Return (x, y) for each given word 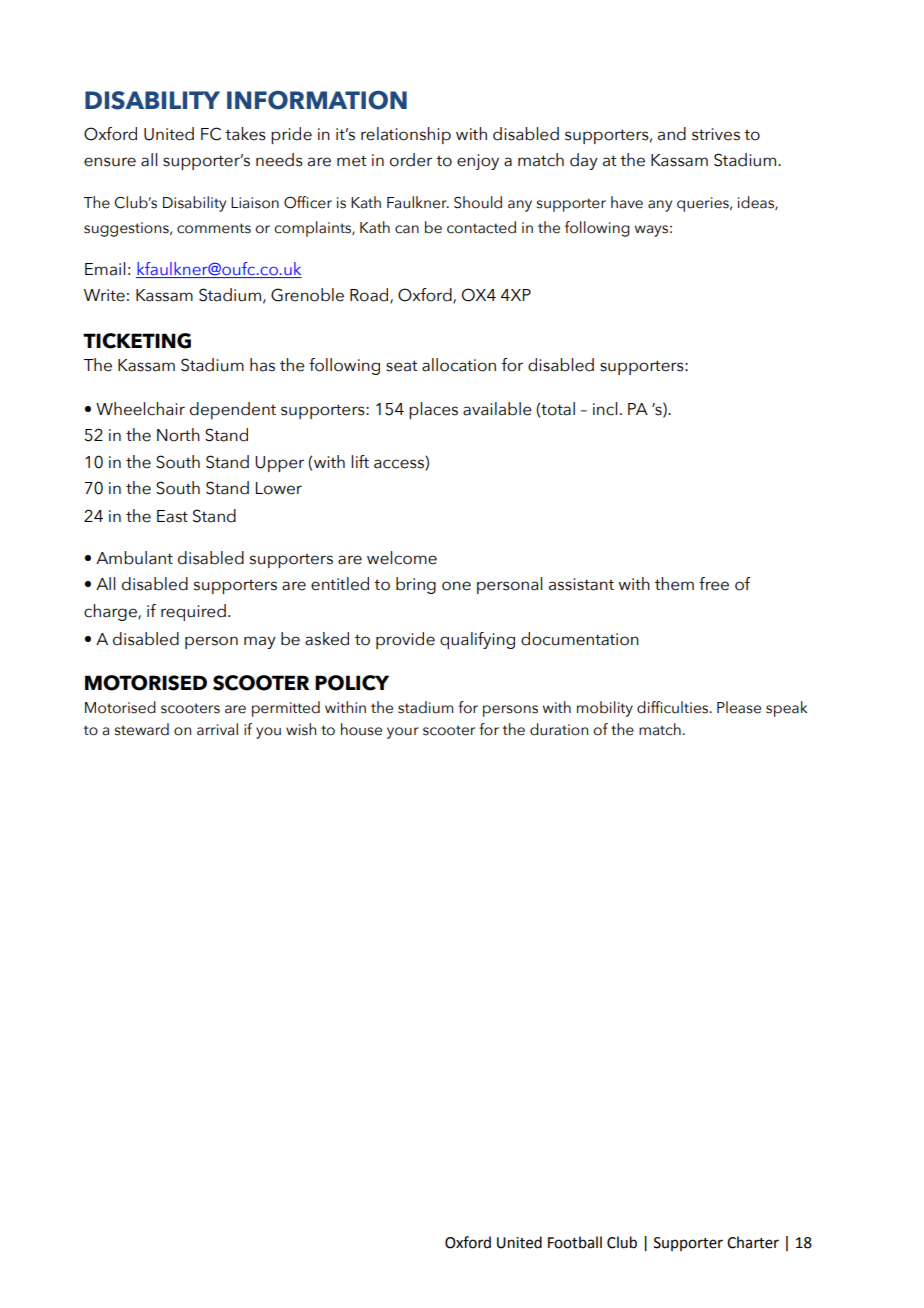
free (714, 584)
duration (559, 729)
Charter (753, 1242)
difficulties (674, 707)
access (400, 464)
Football (575, 1242)
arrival (217, 729)
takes (245, 134)
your (403, 733)
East (172, 516)
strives (716, 134)
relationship (406, 135)
